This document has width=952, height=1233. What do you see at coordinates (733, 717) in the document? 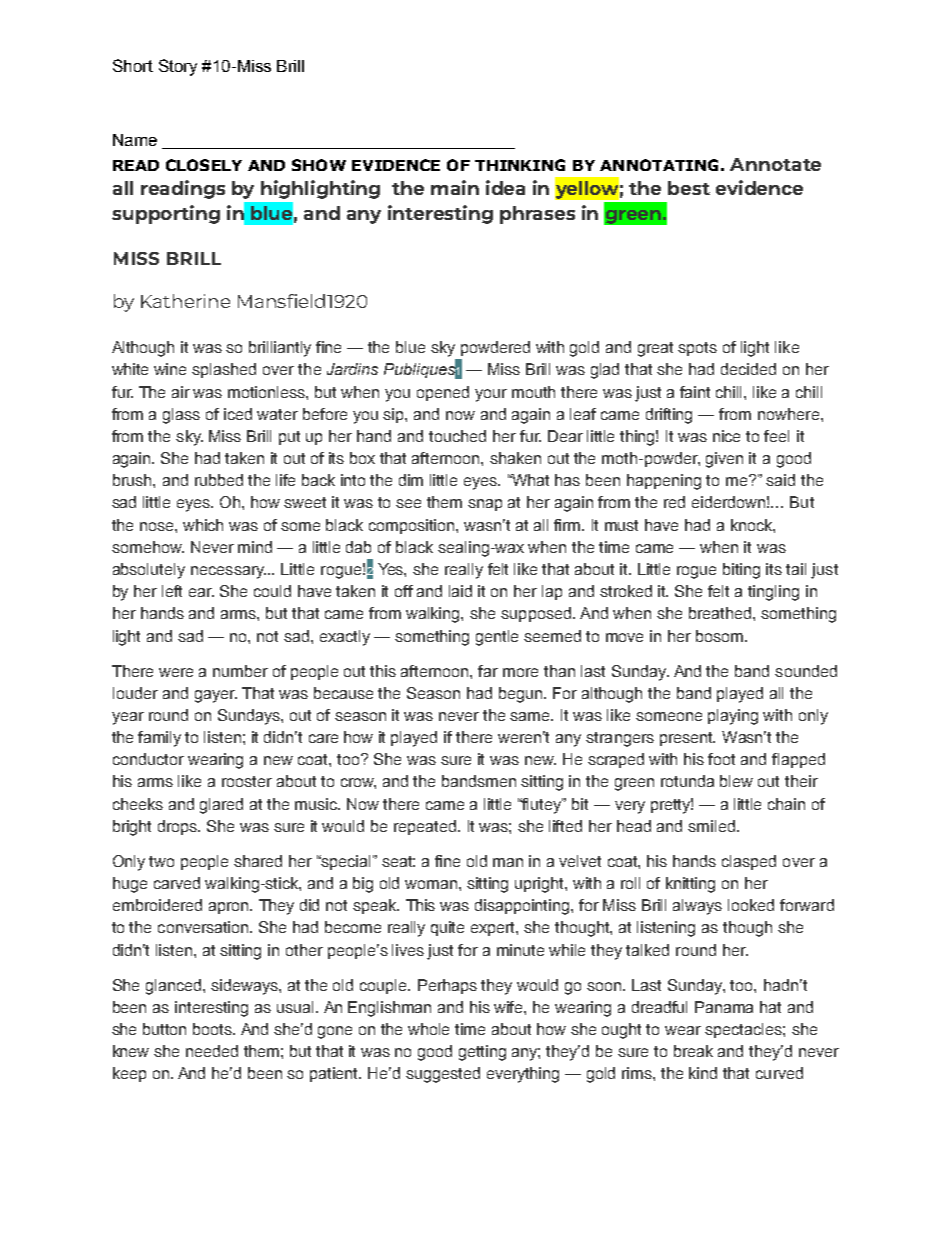
I see `playing` at bounding box center [733, 717].
